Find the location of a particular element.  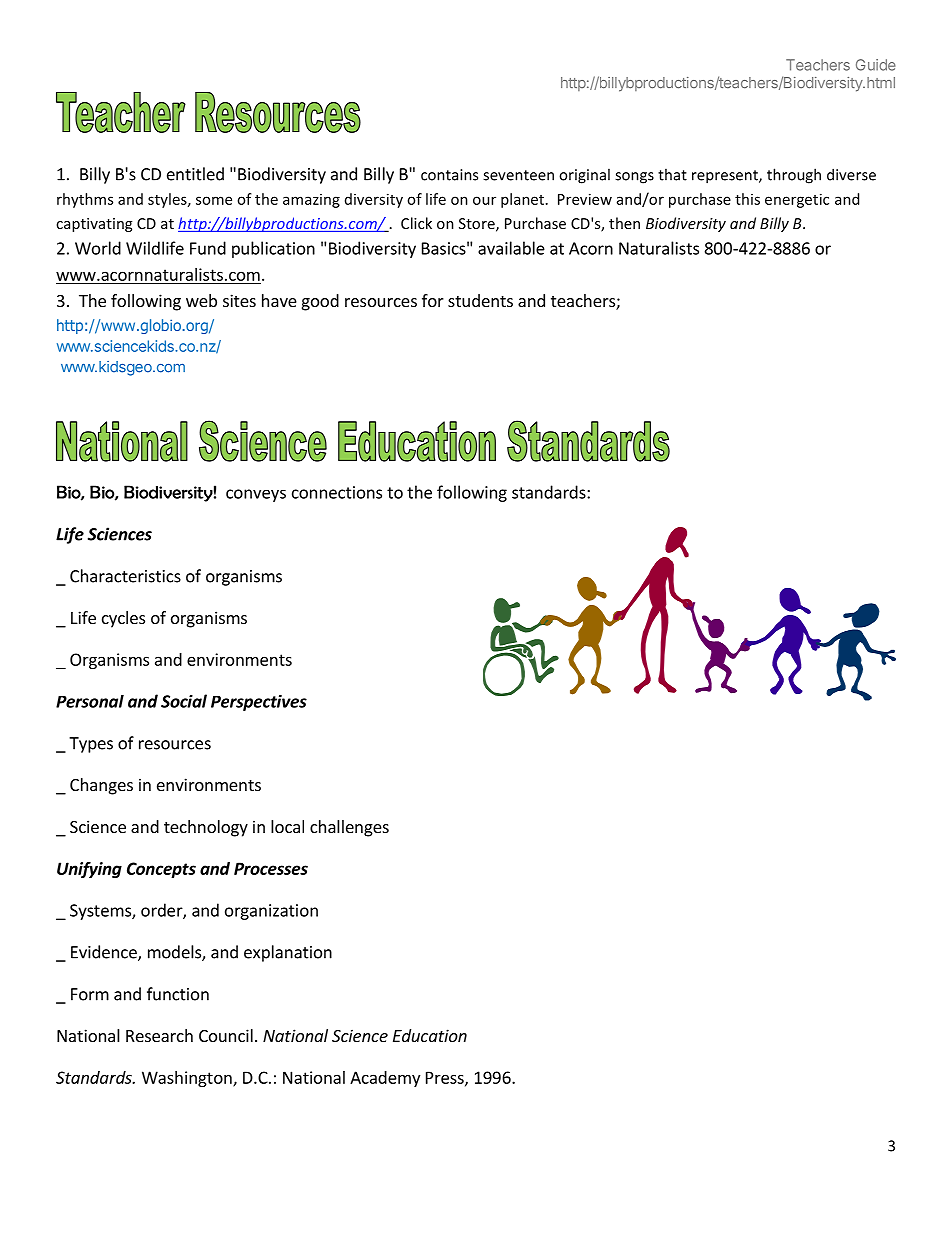

Characteristics is located at coordinates (125, 576).
